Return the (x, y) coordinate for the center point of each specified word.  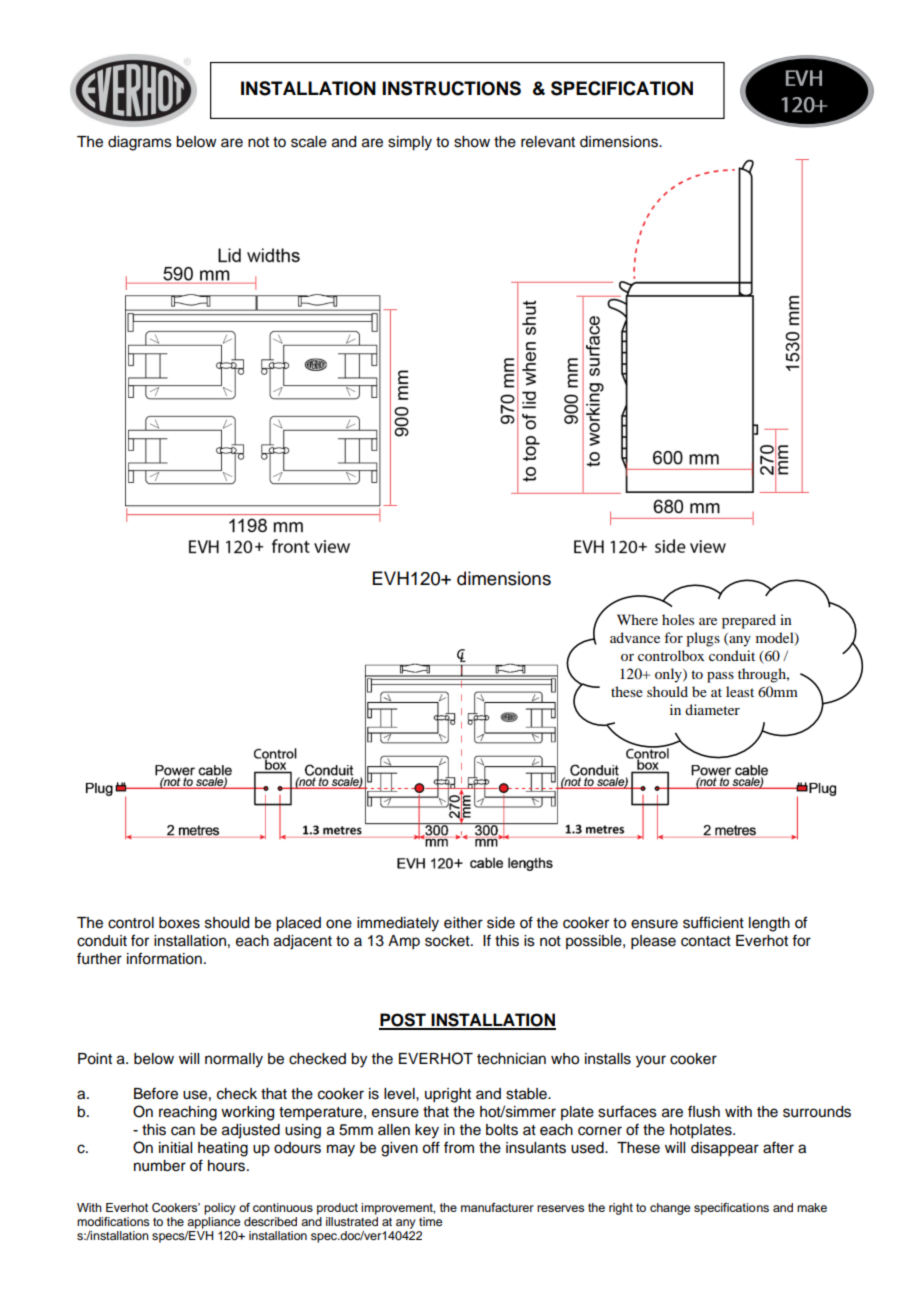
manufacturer (497, 1207)
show (472, 142)
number (160, 1166)
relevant (548, 142)
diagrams (140, 143)
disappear (725, 1149)
